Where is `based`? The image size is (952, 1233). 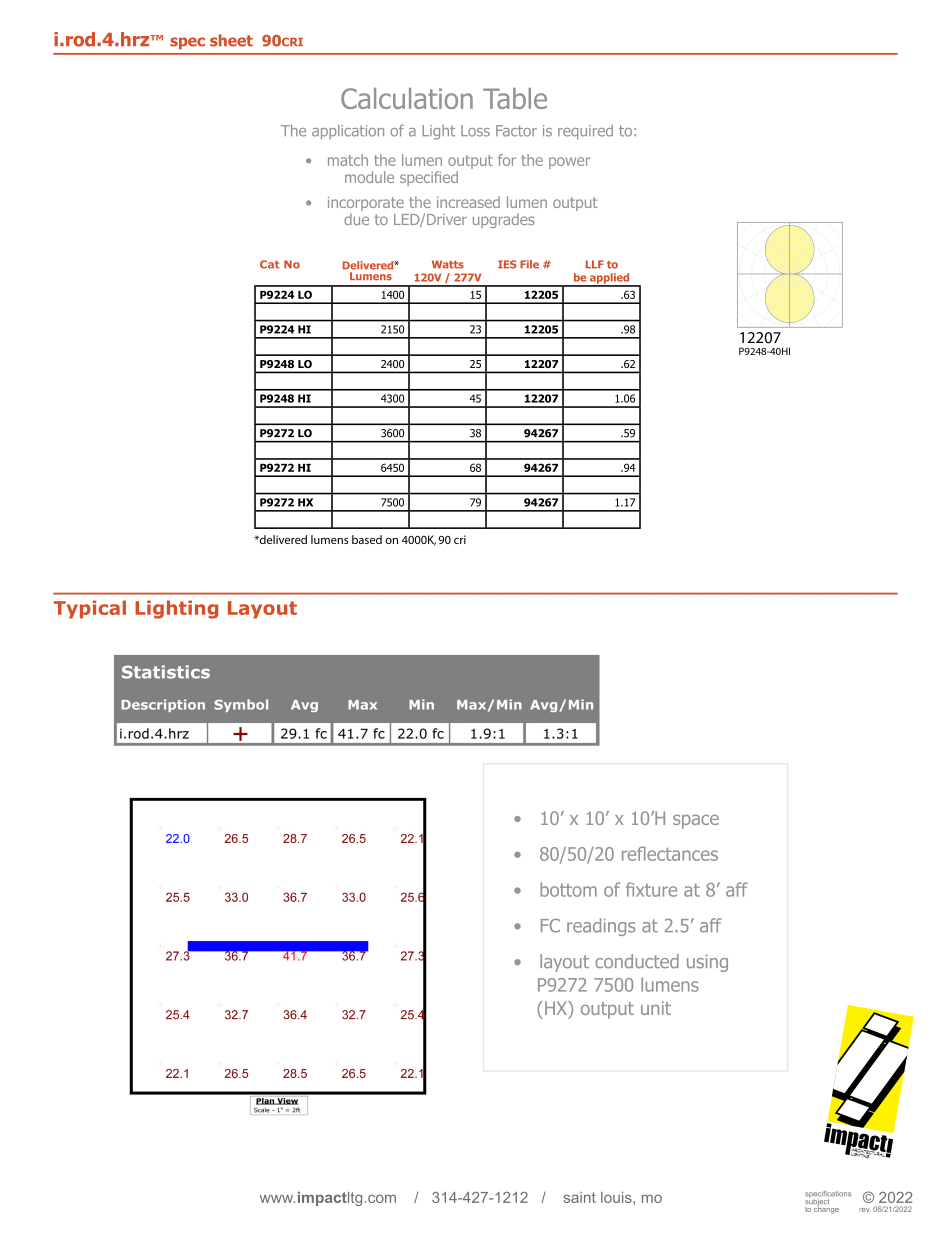
based is located at coordinates (367, 539).
